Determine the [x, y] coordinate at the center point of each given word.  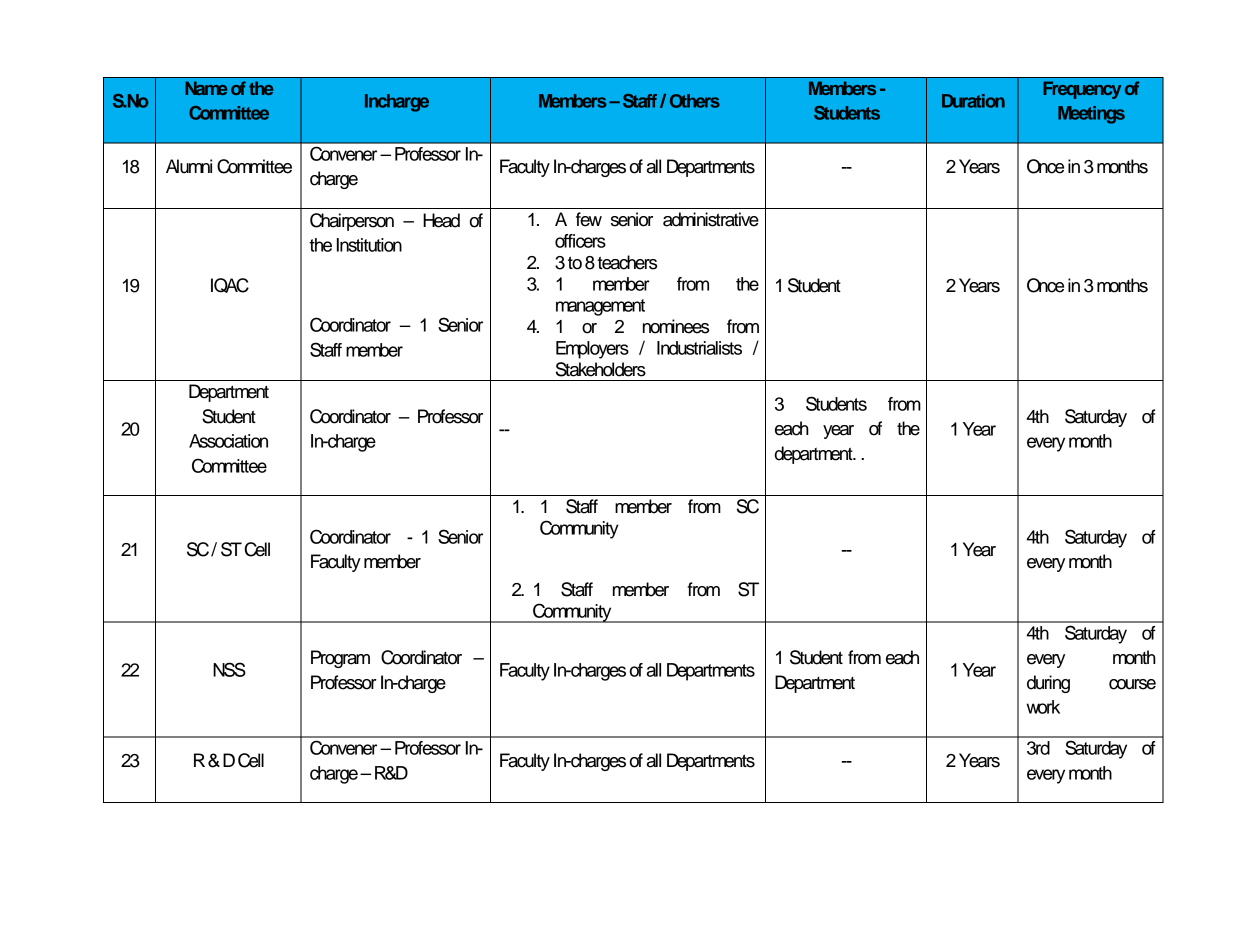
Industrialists [699, 348]
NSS [229, 669]
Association [228, 441]
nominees [676, 326]
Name [206, 88]
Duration [973, 101]
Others [695, 101]
